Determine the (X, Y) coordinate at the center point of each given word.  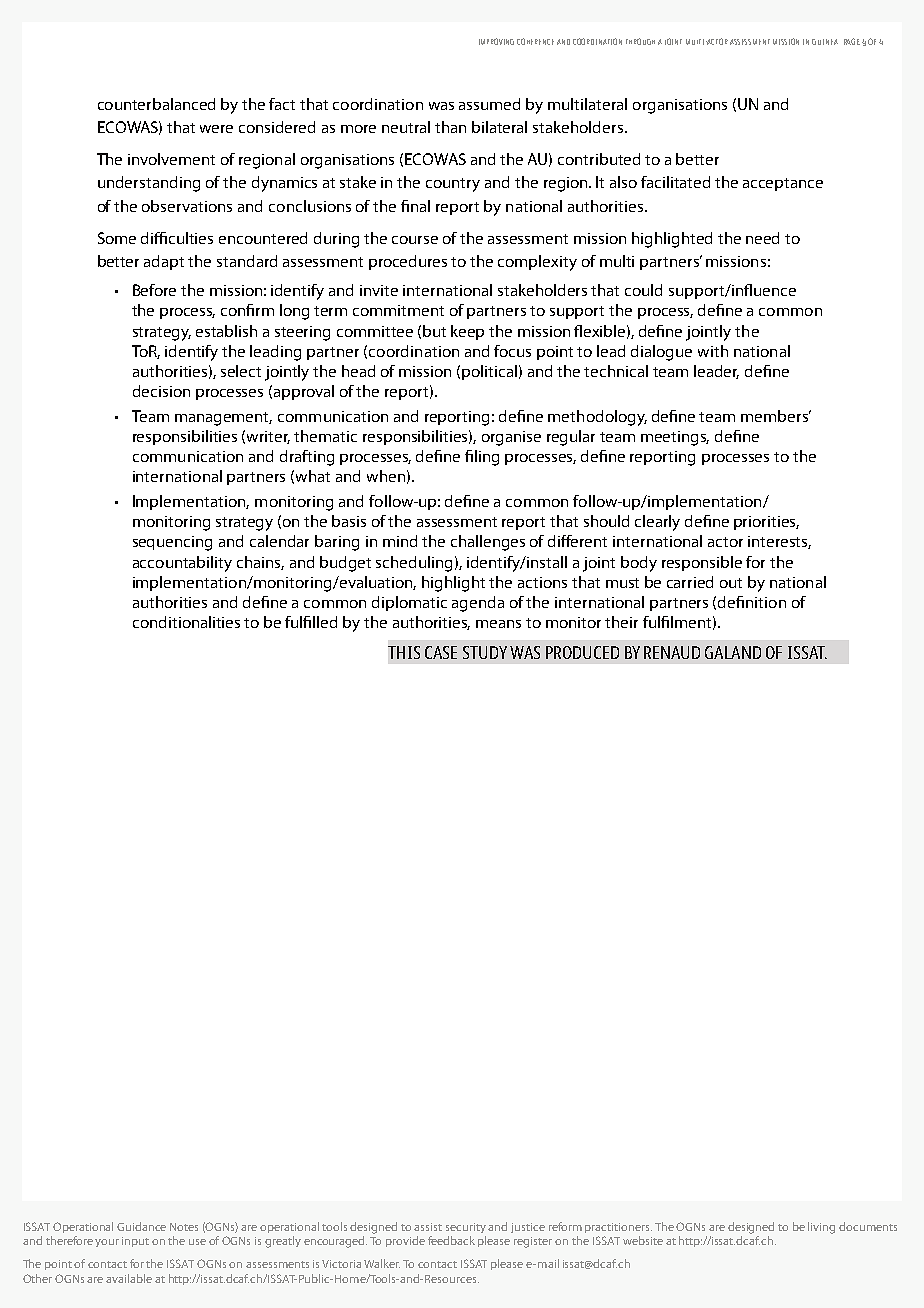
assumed (489, 104)
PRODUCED (582, 652)
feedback (451, 1240)
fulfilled (311, 622)
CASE (441, 652)
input (135, 1242)
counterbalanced (156, 104)
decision (161, 391)
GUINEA (825, 42)
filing (482, 458)
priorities (766, 523)
